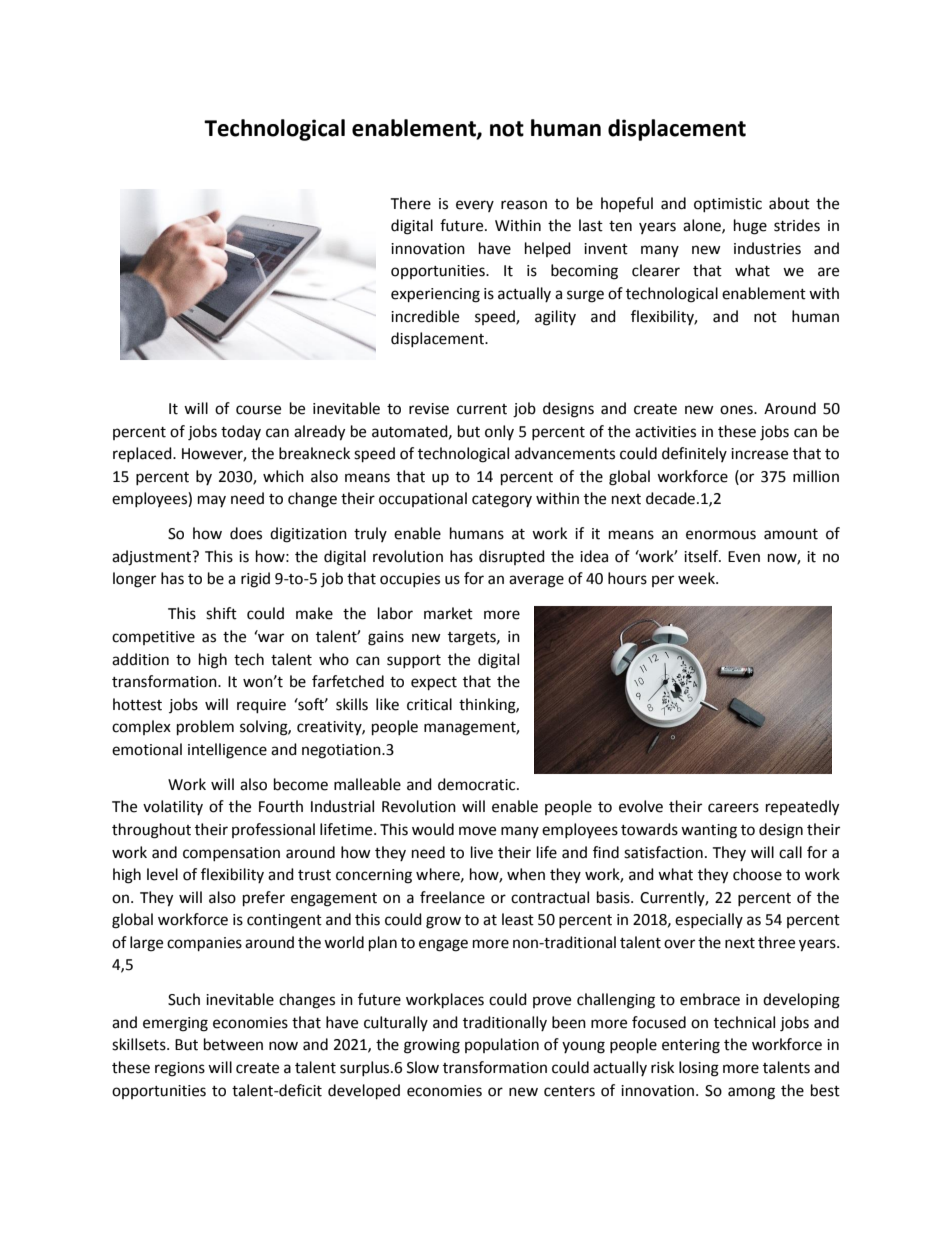  What do you see at coordinates (212, 501) in the screenshot?
I see `may` at bounding box center [212, 501].
